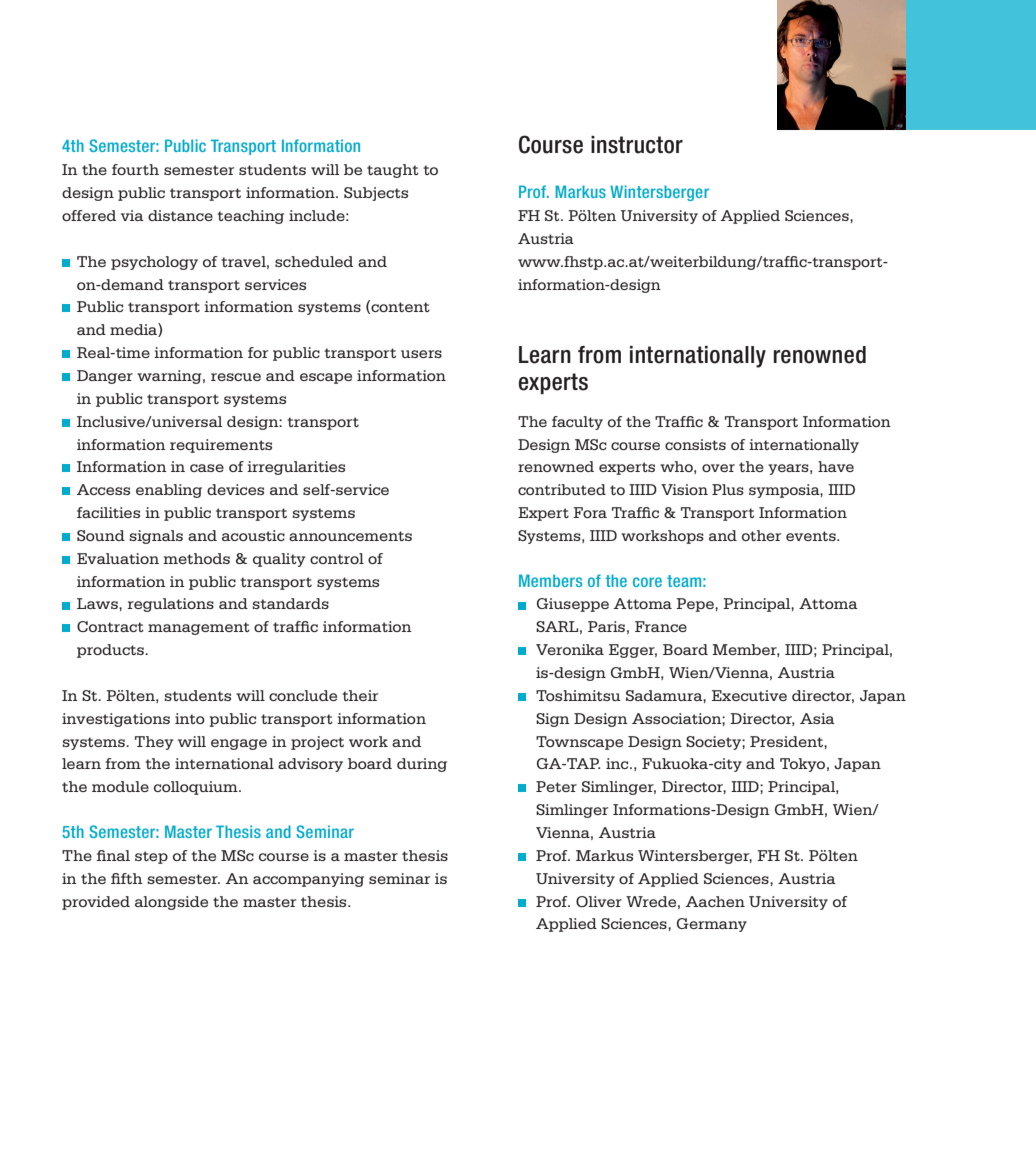  I want to click on taught, so click(393, 171).
